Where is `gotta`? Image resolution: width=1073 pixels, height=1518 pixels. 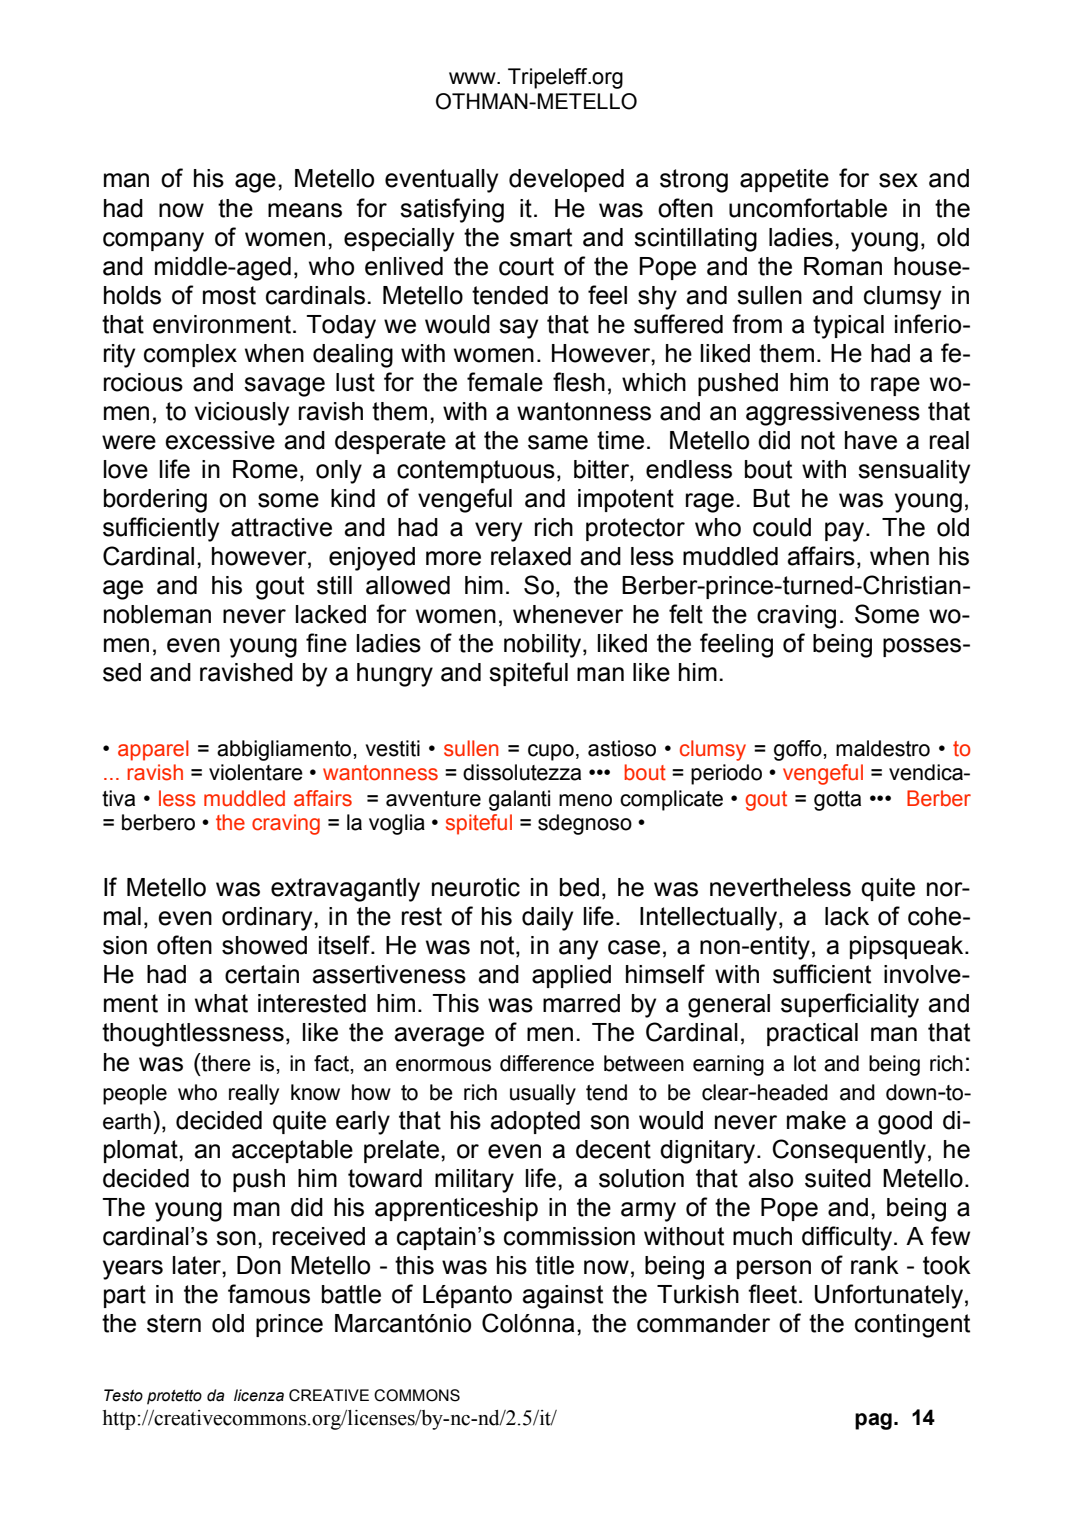
gotta is located at coordinates (837, 801).
